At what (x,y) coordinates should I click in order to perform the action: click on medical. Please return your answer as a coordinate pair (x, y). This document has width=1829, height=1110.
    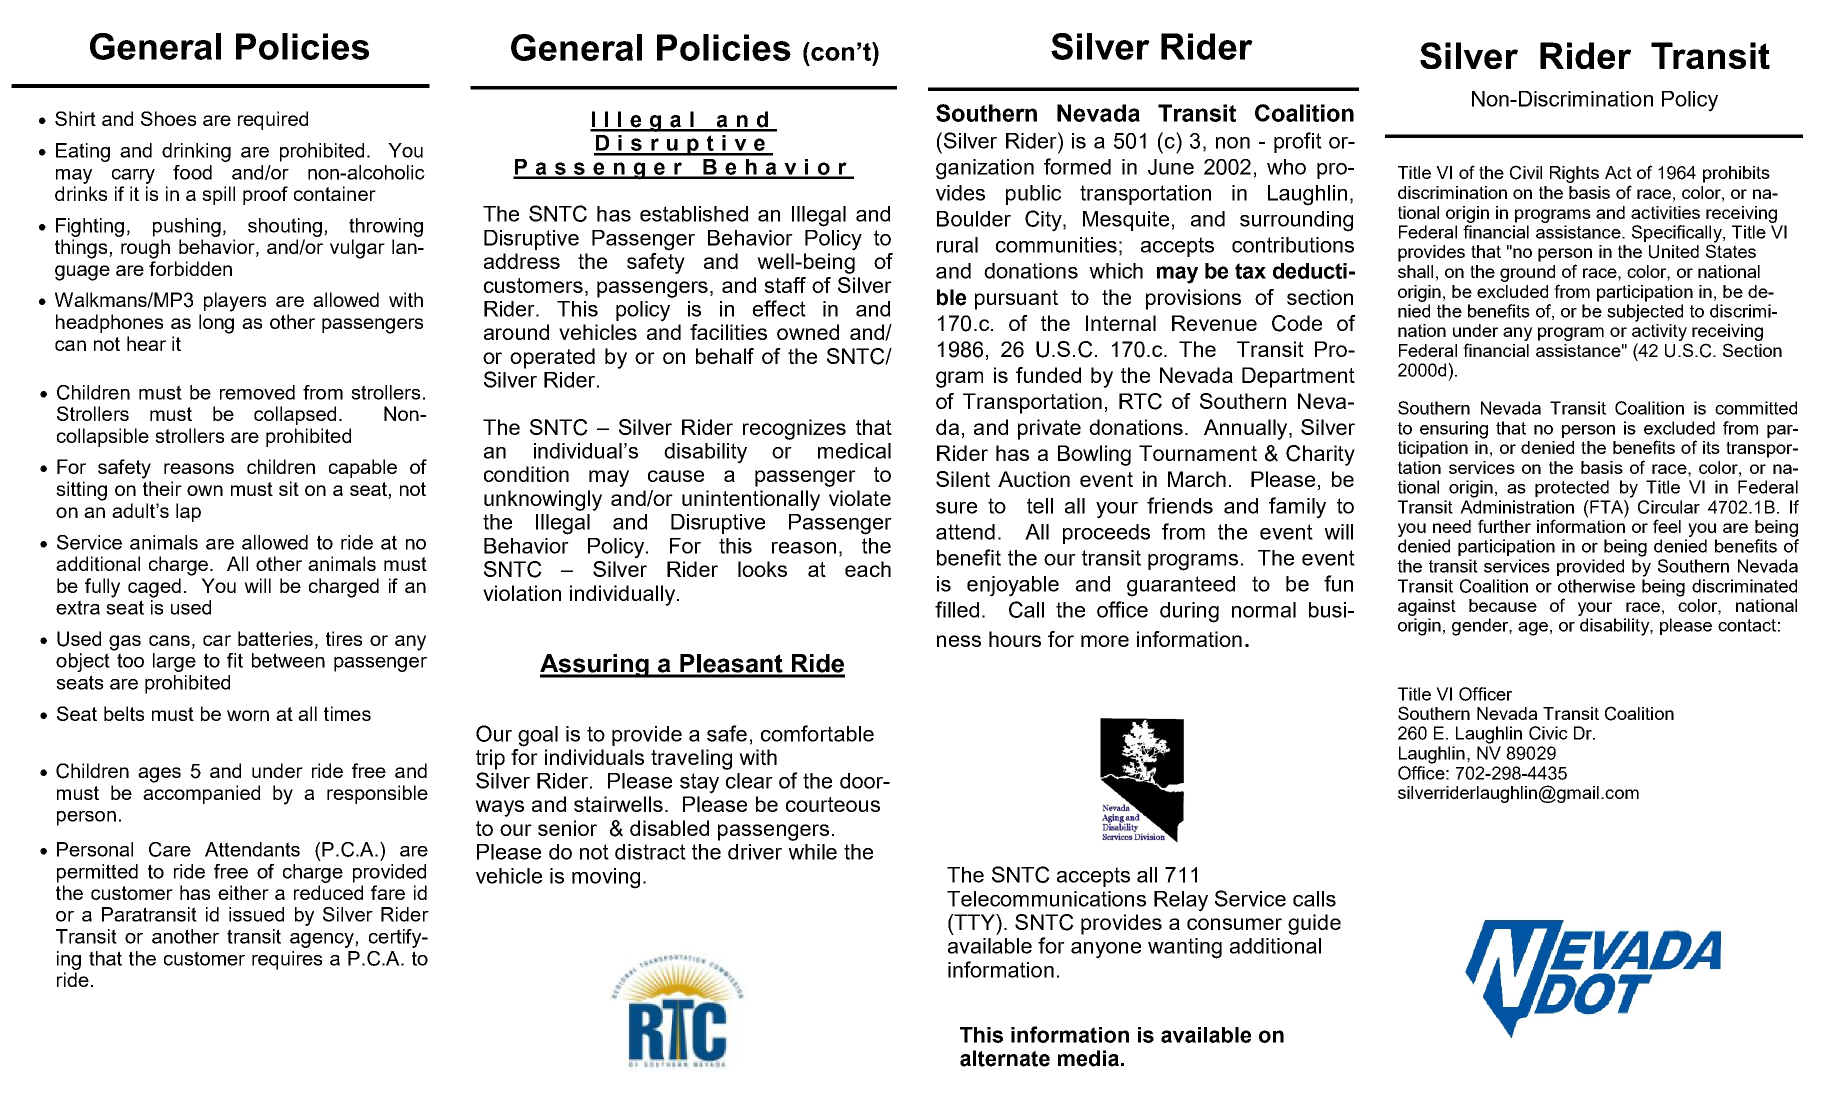
    Looking at the image, I should click on (854, 451).
